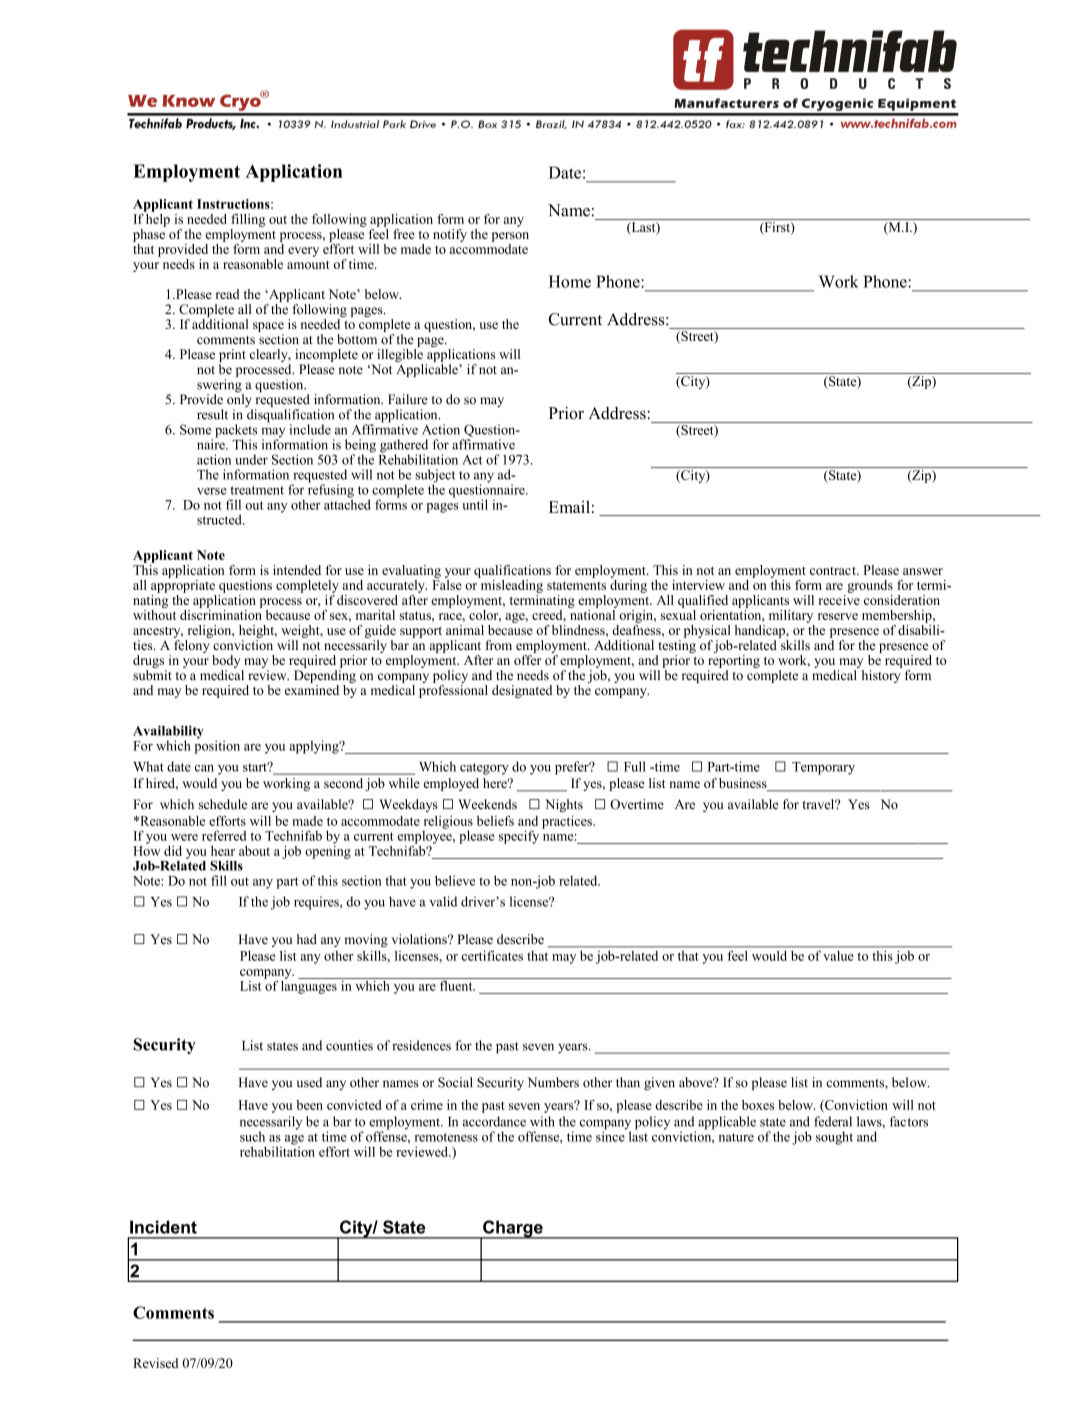 This screenshot has width=1086, height=1405. I want to click on person, so click(510, 237).
